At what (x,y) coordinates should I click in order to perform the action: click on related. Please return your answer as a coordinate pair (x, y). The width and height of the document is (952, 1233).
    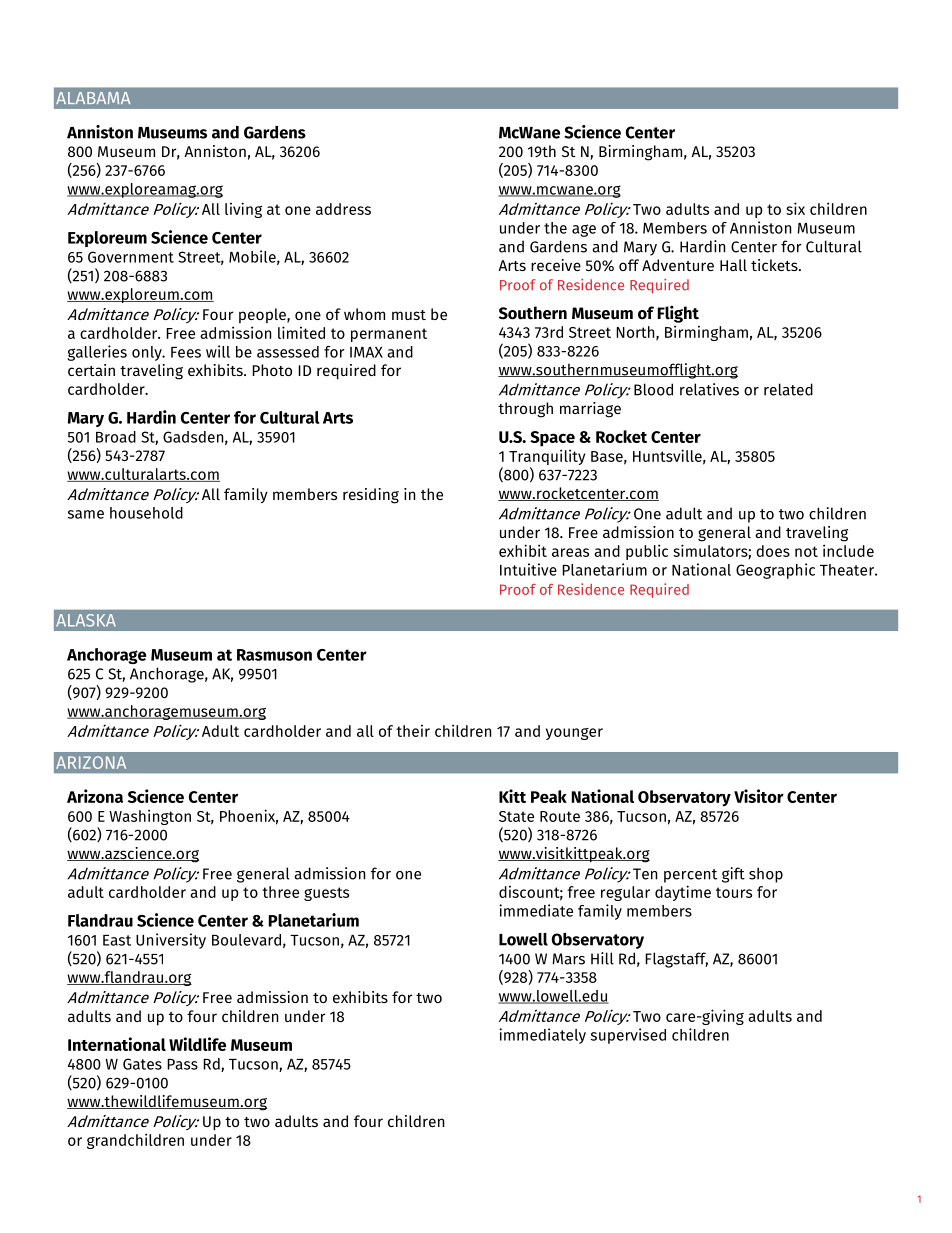
    Looking at the image, I should click on (788, 389).
